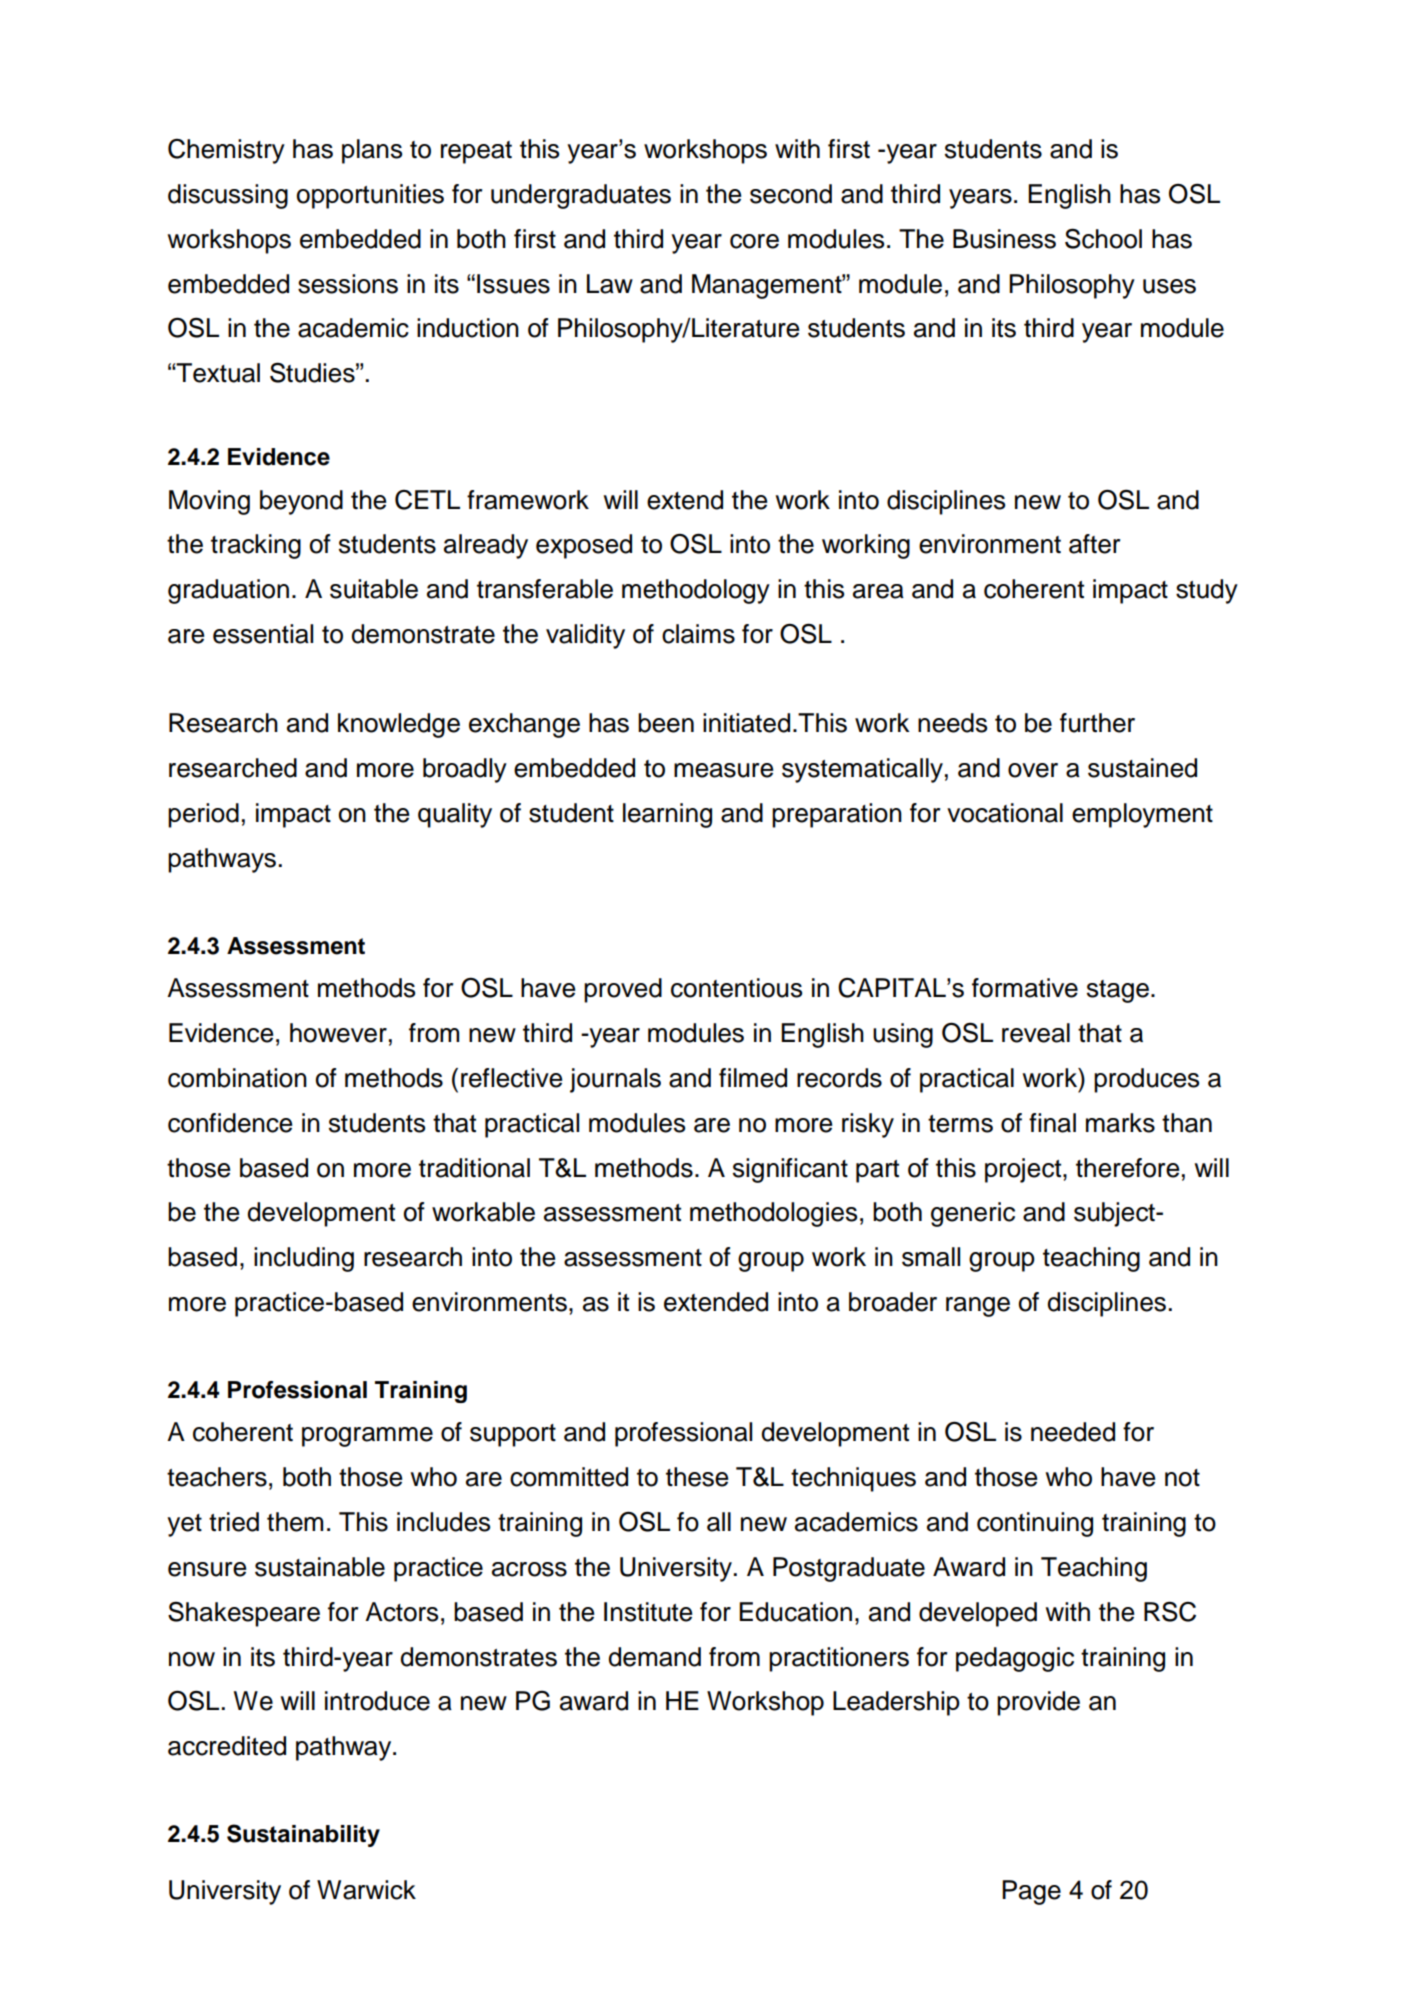 The width and height of the screenshot is (1406, 1989). I want to click on however, so click(338, 1033).
